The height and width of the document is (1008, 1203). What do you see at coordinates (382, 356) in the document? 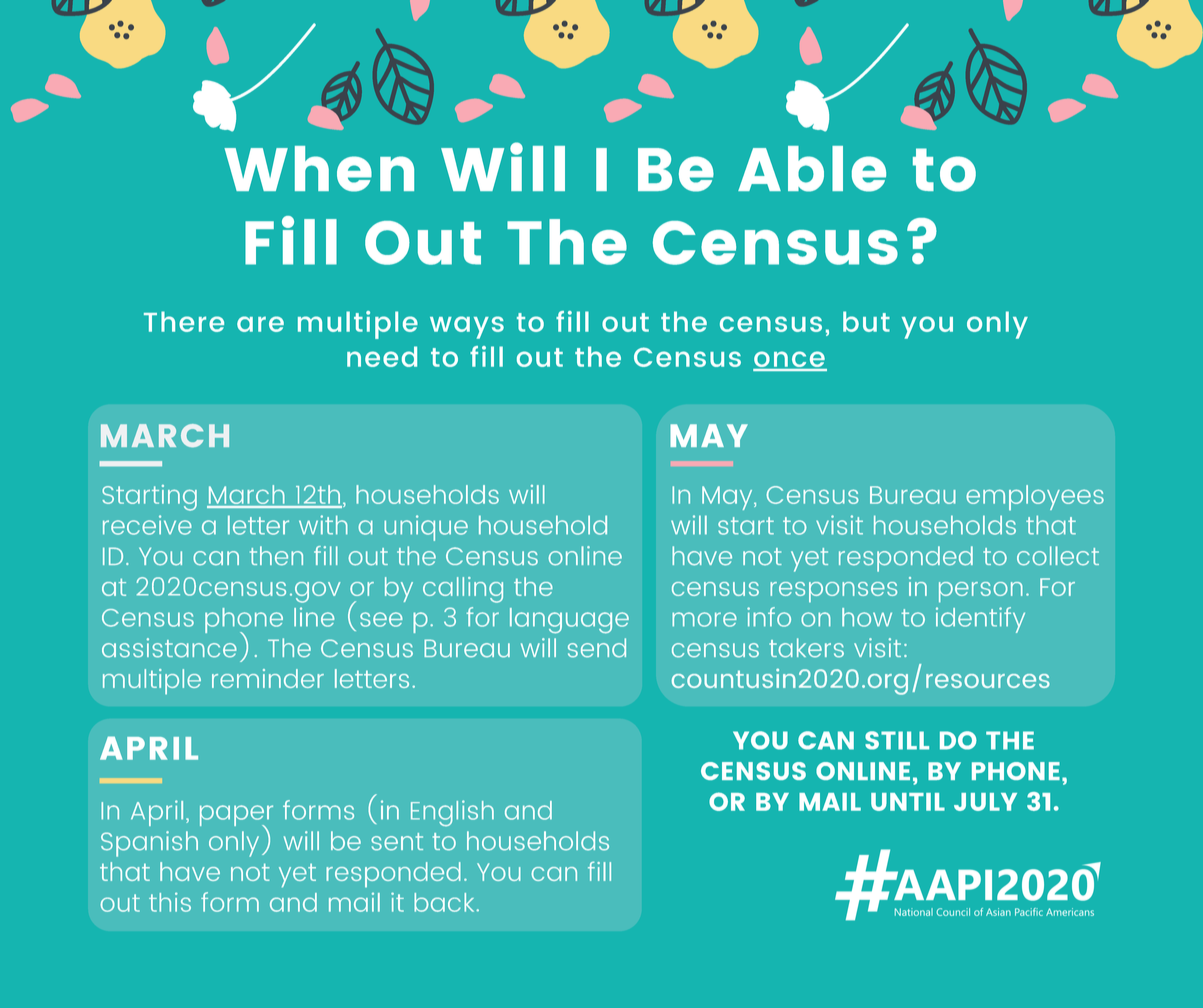
I see `need` at bounding box center [382, 356].
